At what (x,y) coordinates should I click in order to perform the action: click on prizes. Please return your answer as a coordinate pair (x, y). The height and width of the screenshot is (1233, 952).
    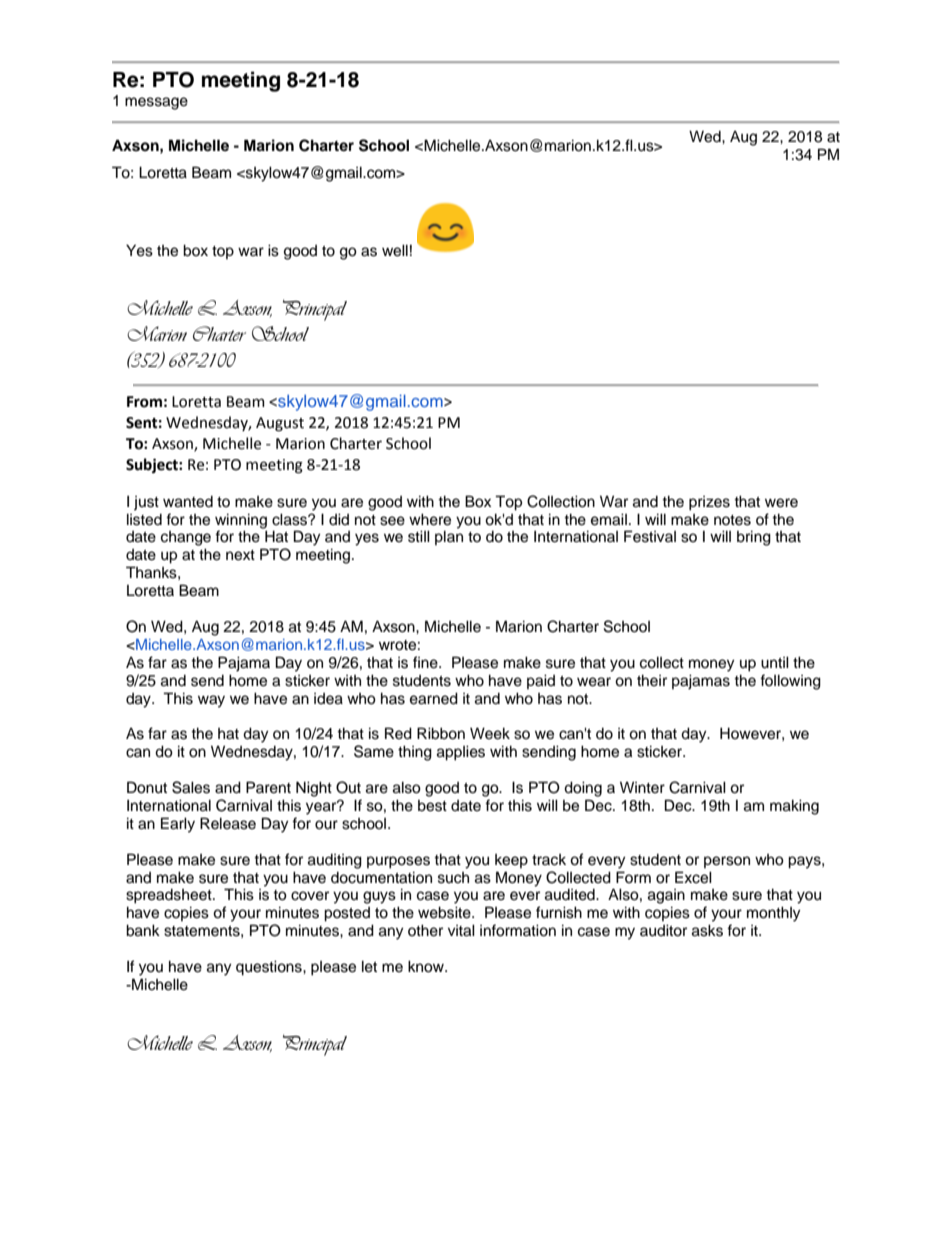
    Looking at the image, I should click on (709, 503).
